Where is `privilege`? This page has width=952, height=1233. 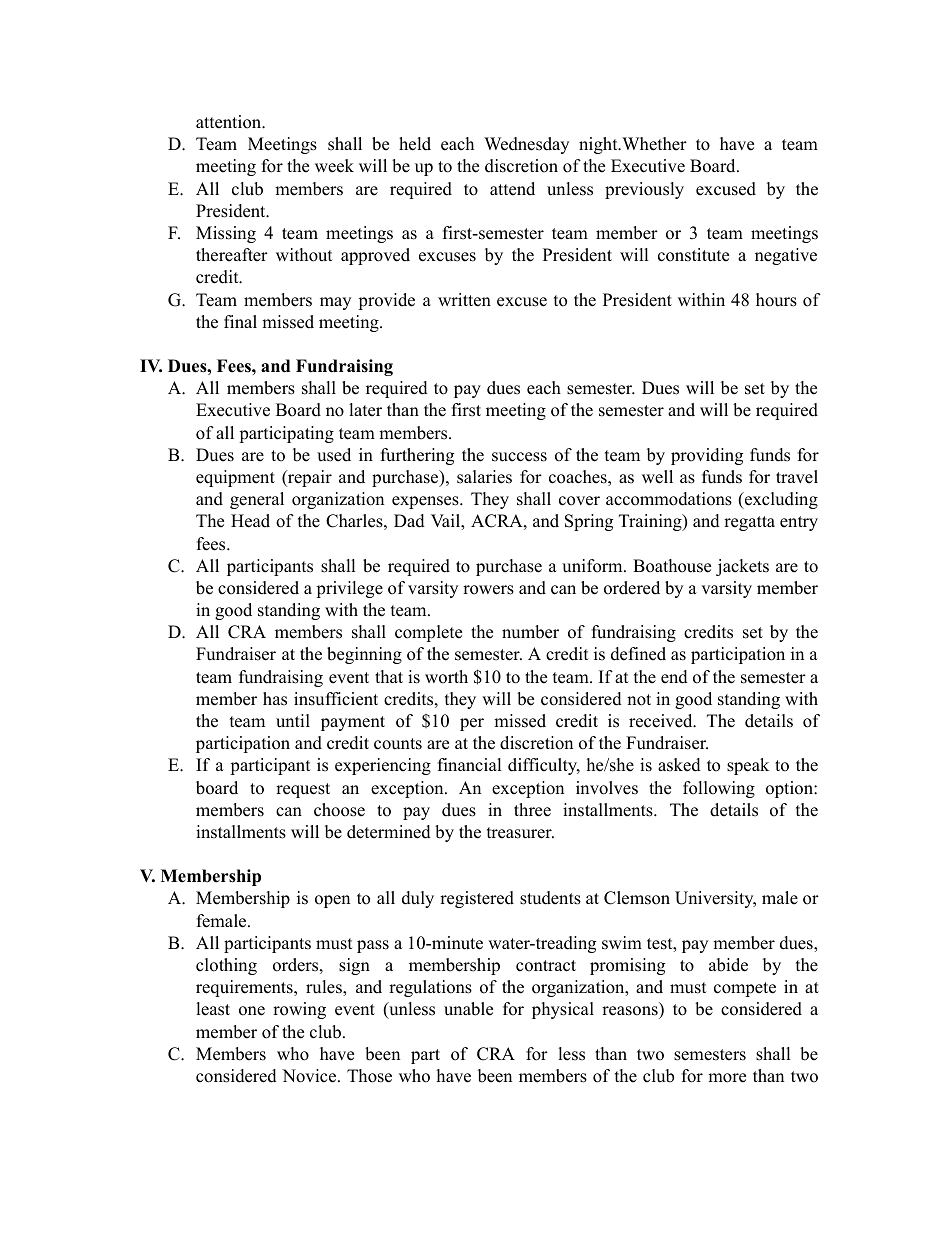
privilege is located at coordinates (349, 589).
